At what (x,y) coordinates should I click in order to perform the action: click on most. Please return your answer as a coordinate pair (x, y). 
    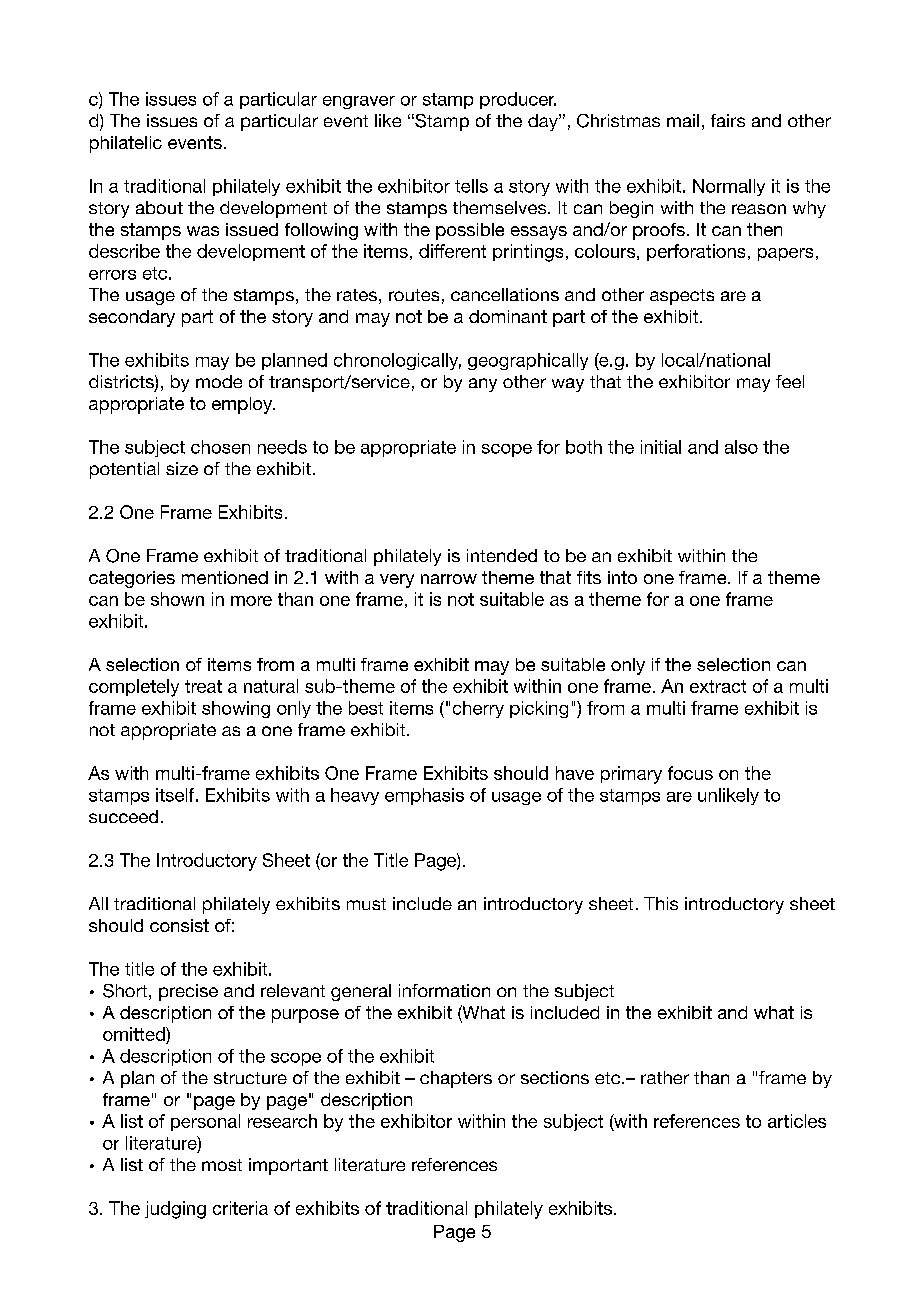
    Looking at the image, I should click on (222, 1165).
